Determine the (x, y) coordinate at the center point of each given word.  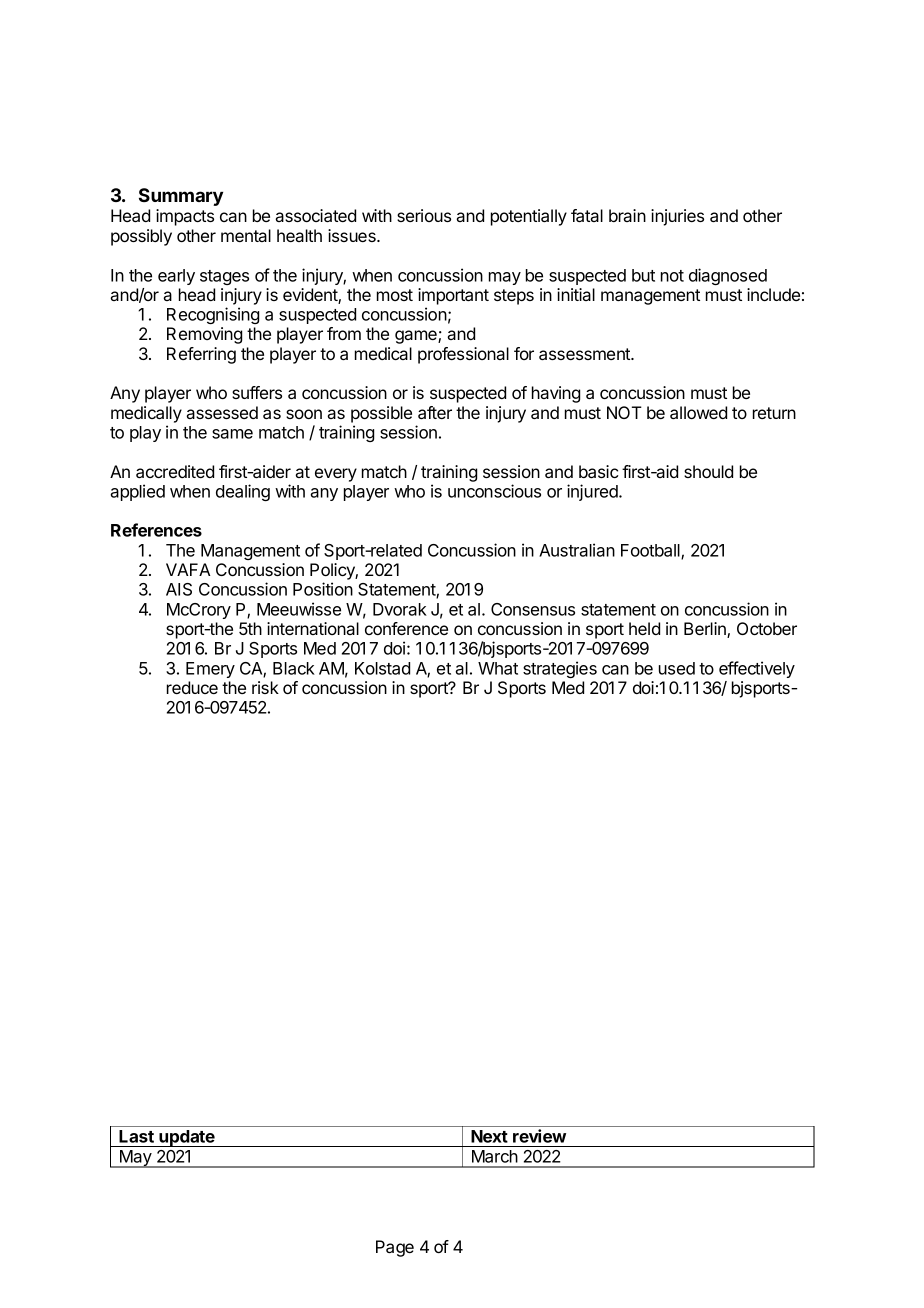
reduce (192, 687)
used (677, 668)
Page (395, 1248)
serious (424, 215)
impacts (185, 217)
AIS (179, 589)
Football (651, 551)
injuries (677, 217)
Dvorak (400, 609)
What (498, 668)
